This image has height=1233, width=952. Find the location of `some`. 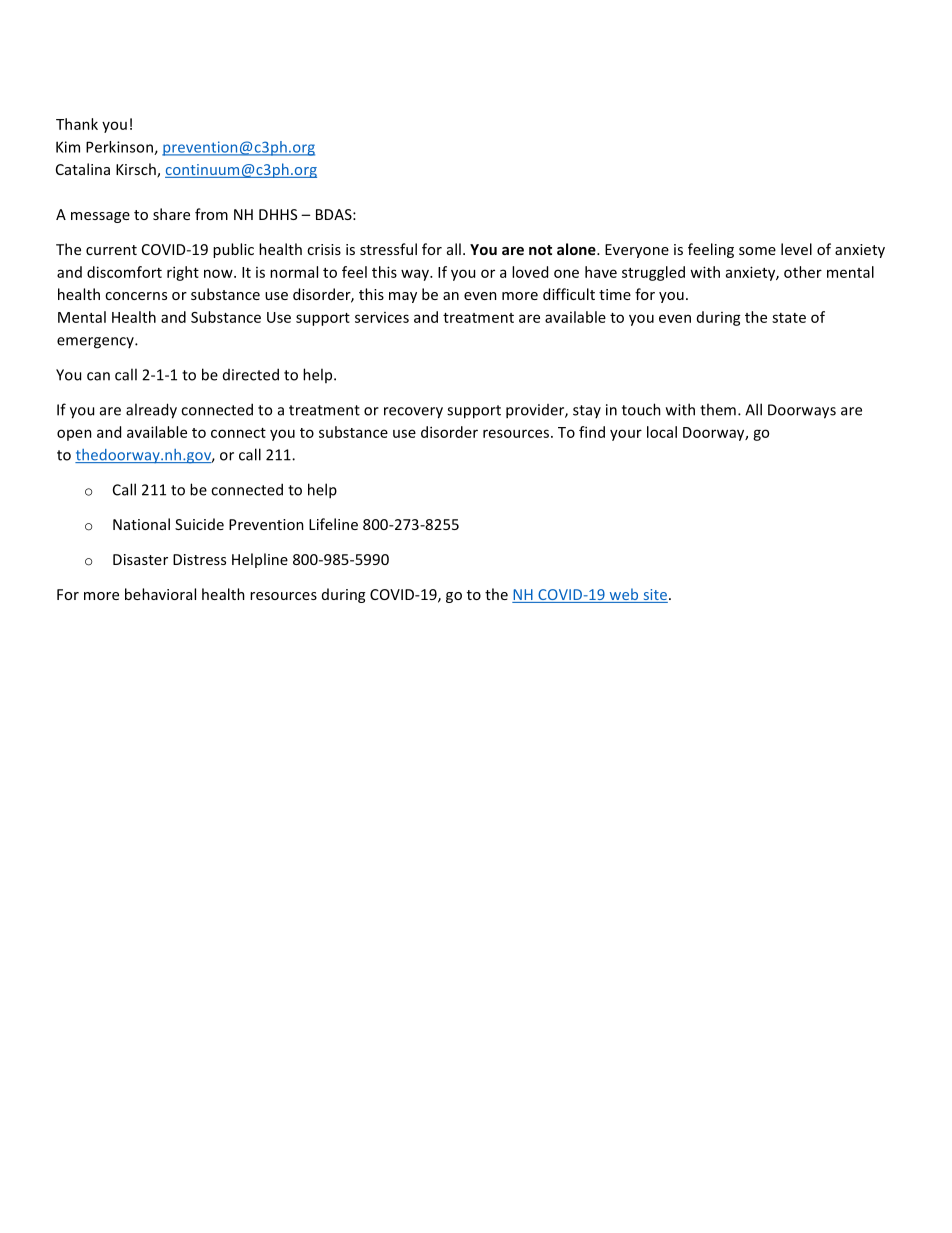

some is located at coordinates (757, 251).
